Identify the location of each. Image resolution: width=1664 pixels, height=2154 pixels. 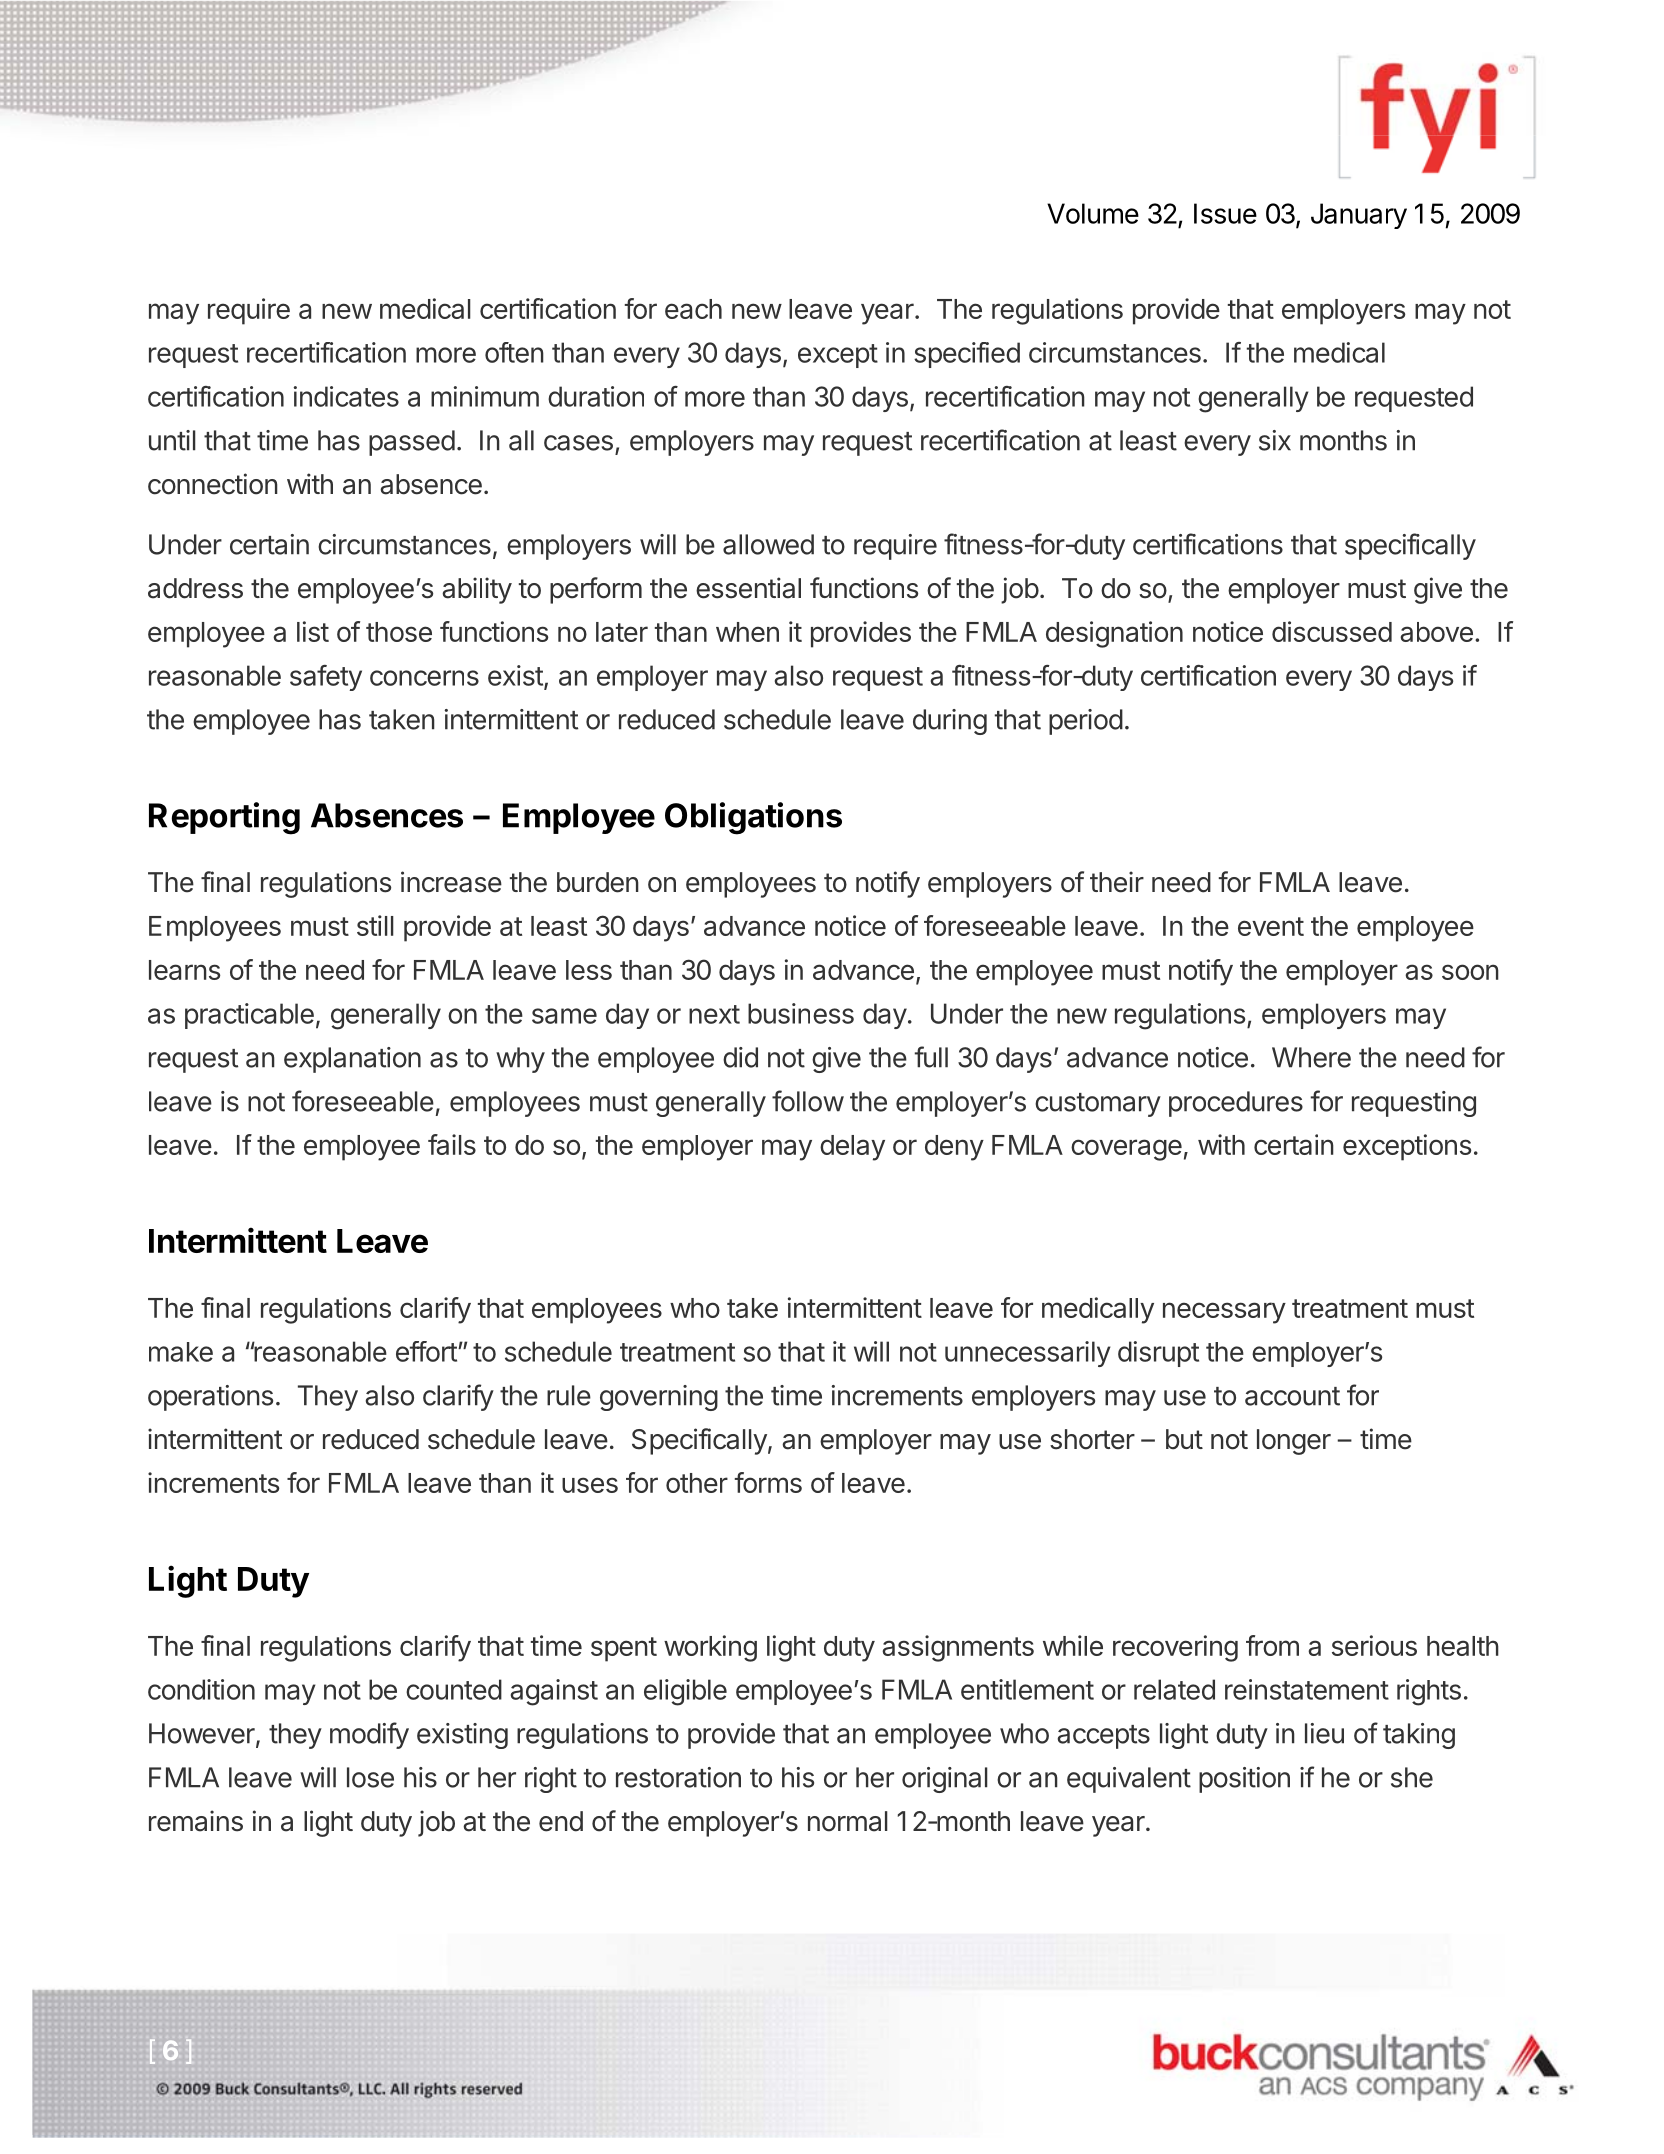
(693, 309).
